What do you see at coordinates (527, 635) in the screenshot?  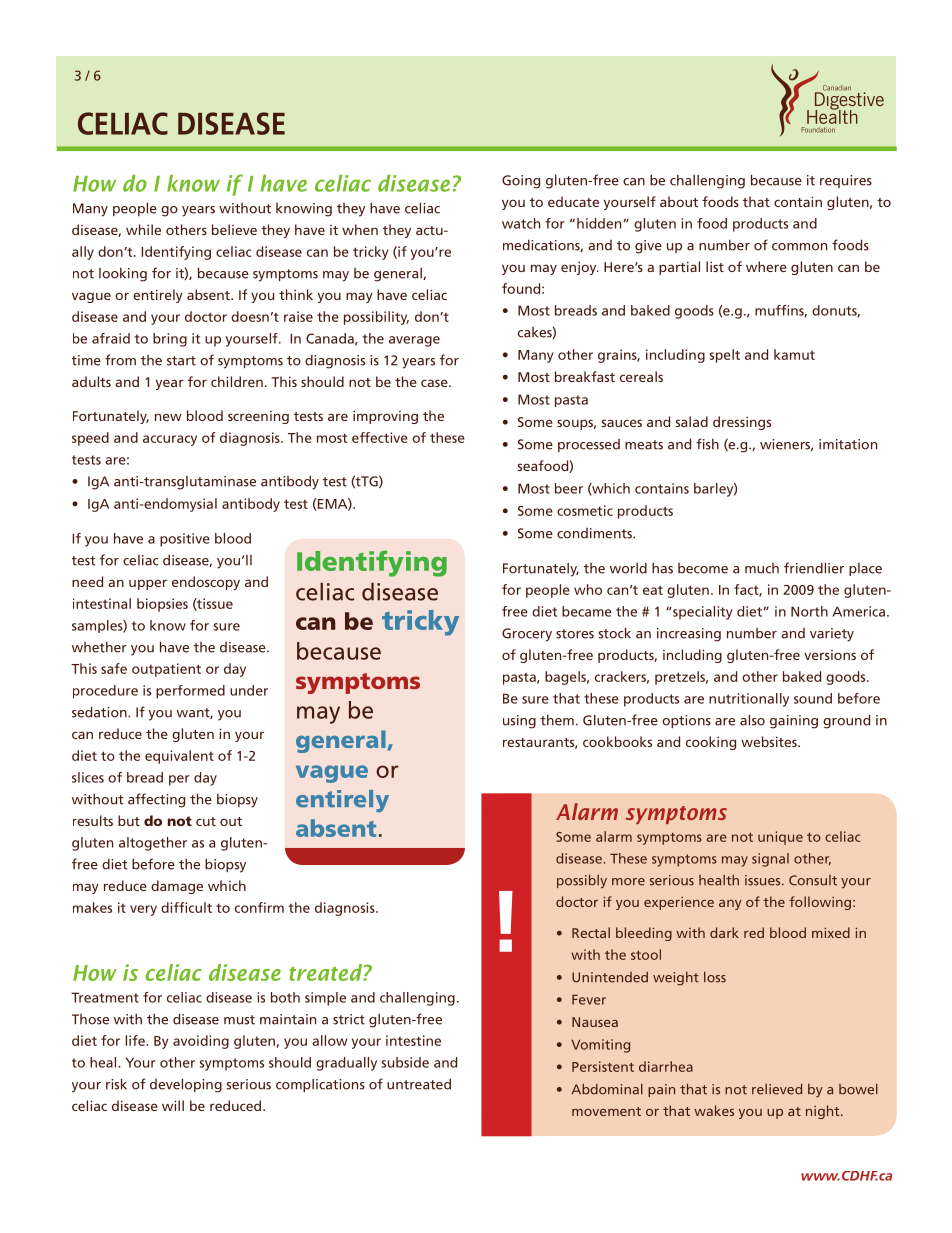 I see `Grocery` at bounding box center [527, 635].
